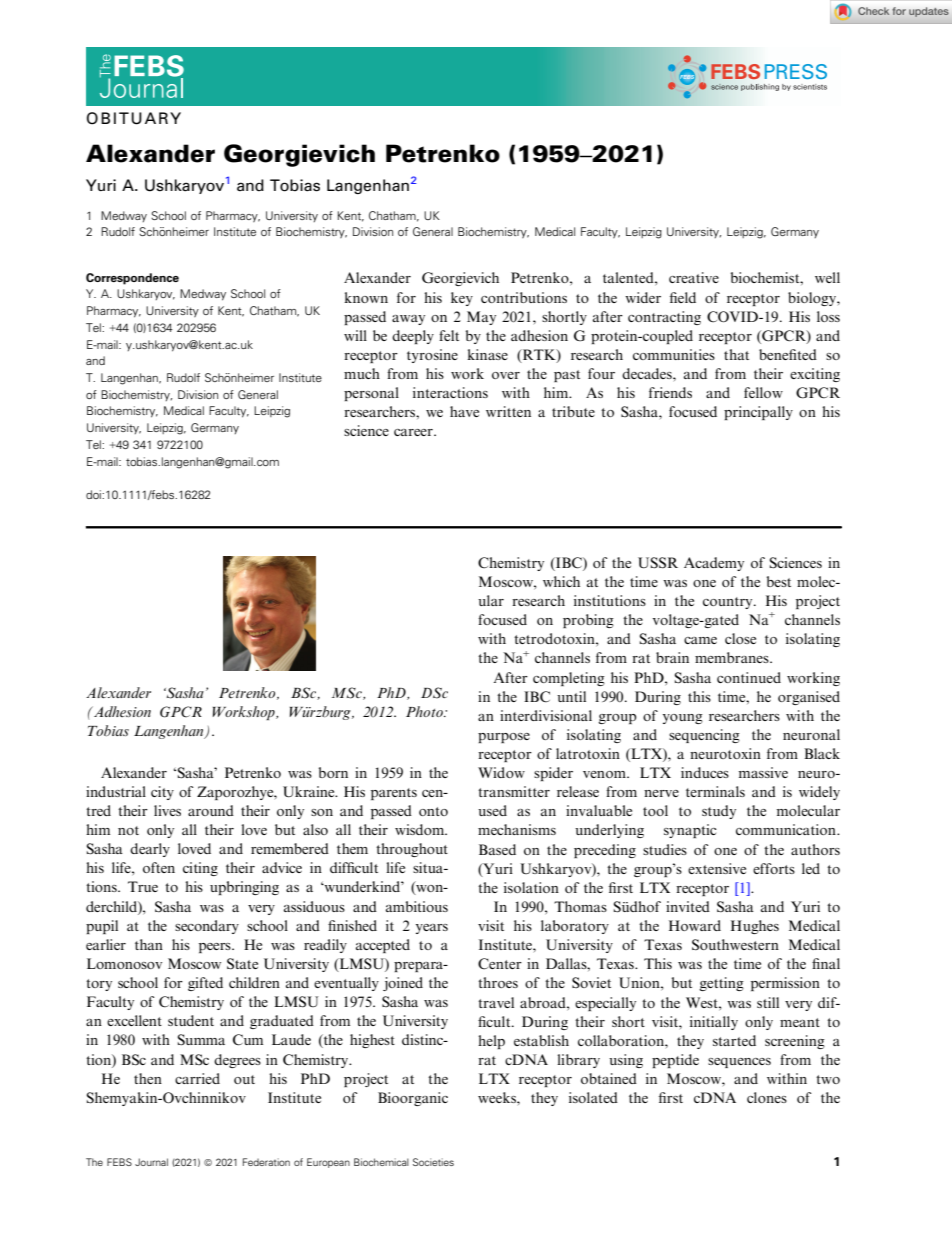 The width and height of the screenshot is (952, 1251). I want to click on creative, so click(694, 277).
